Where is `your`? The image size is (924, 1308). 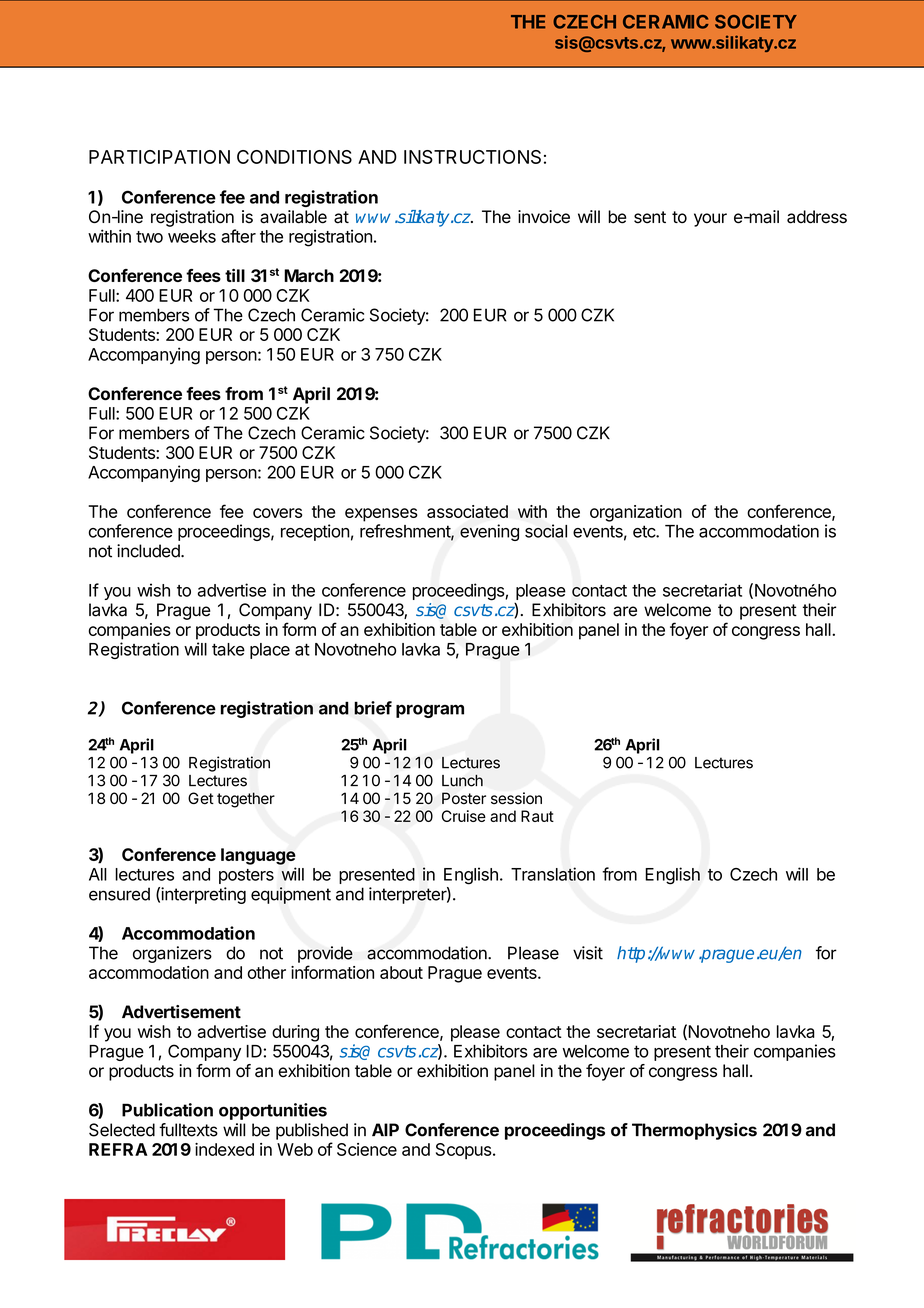
your is located at coordinates (710, 220).
